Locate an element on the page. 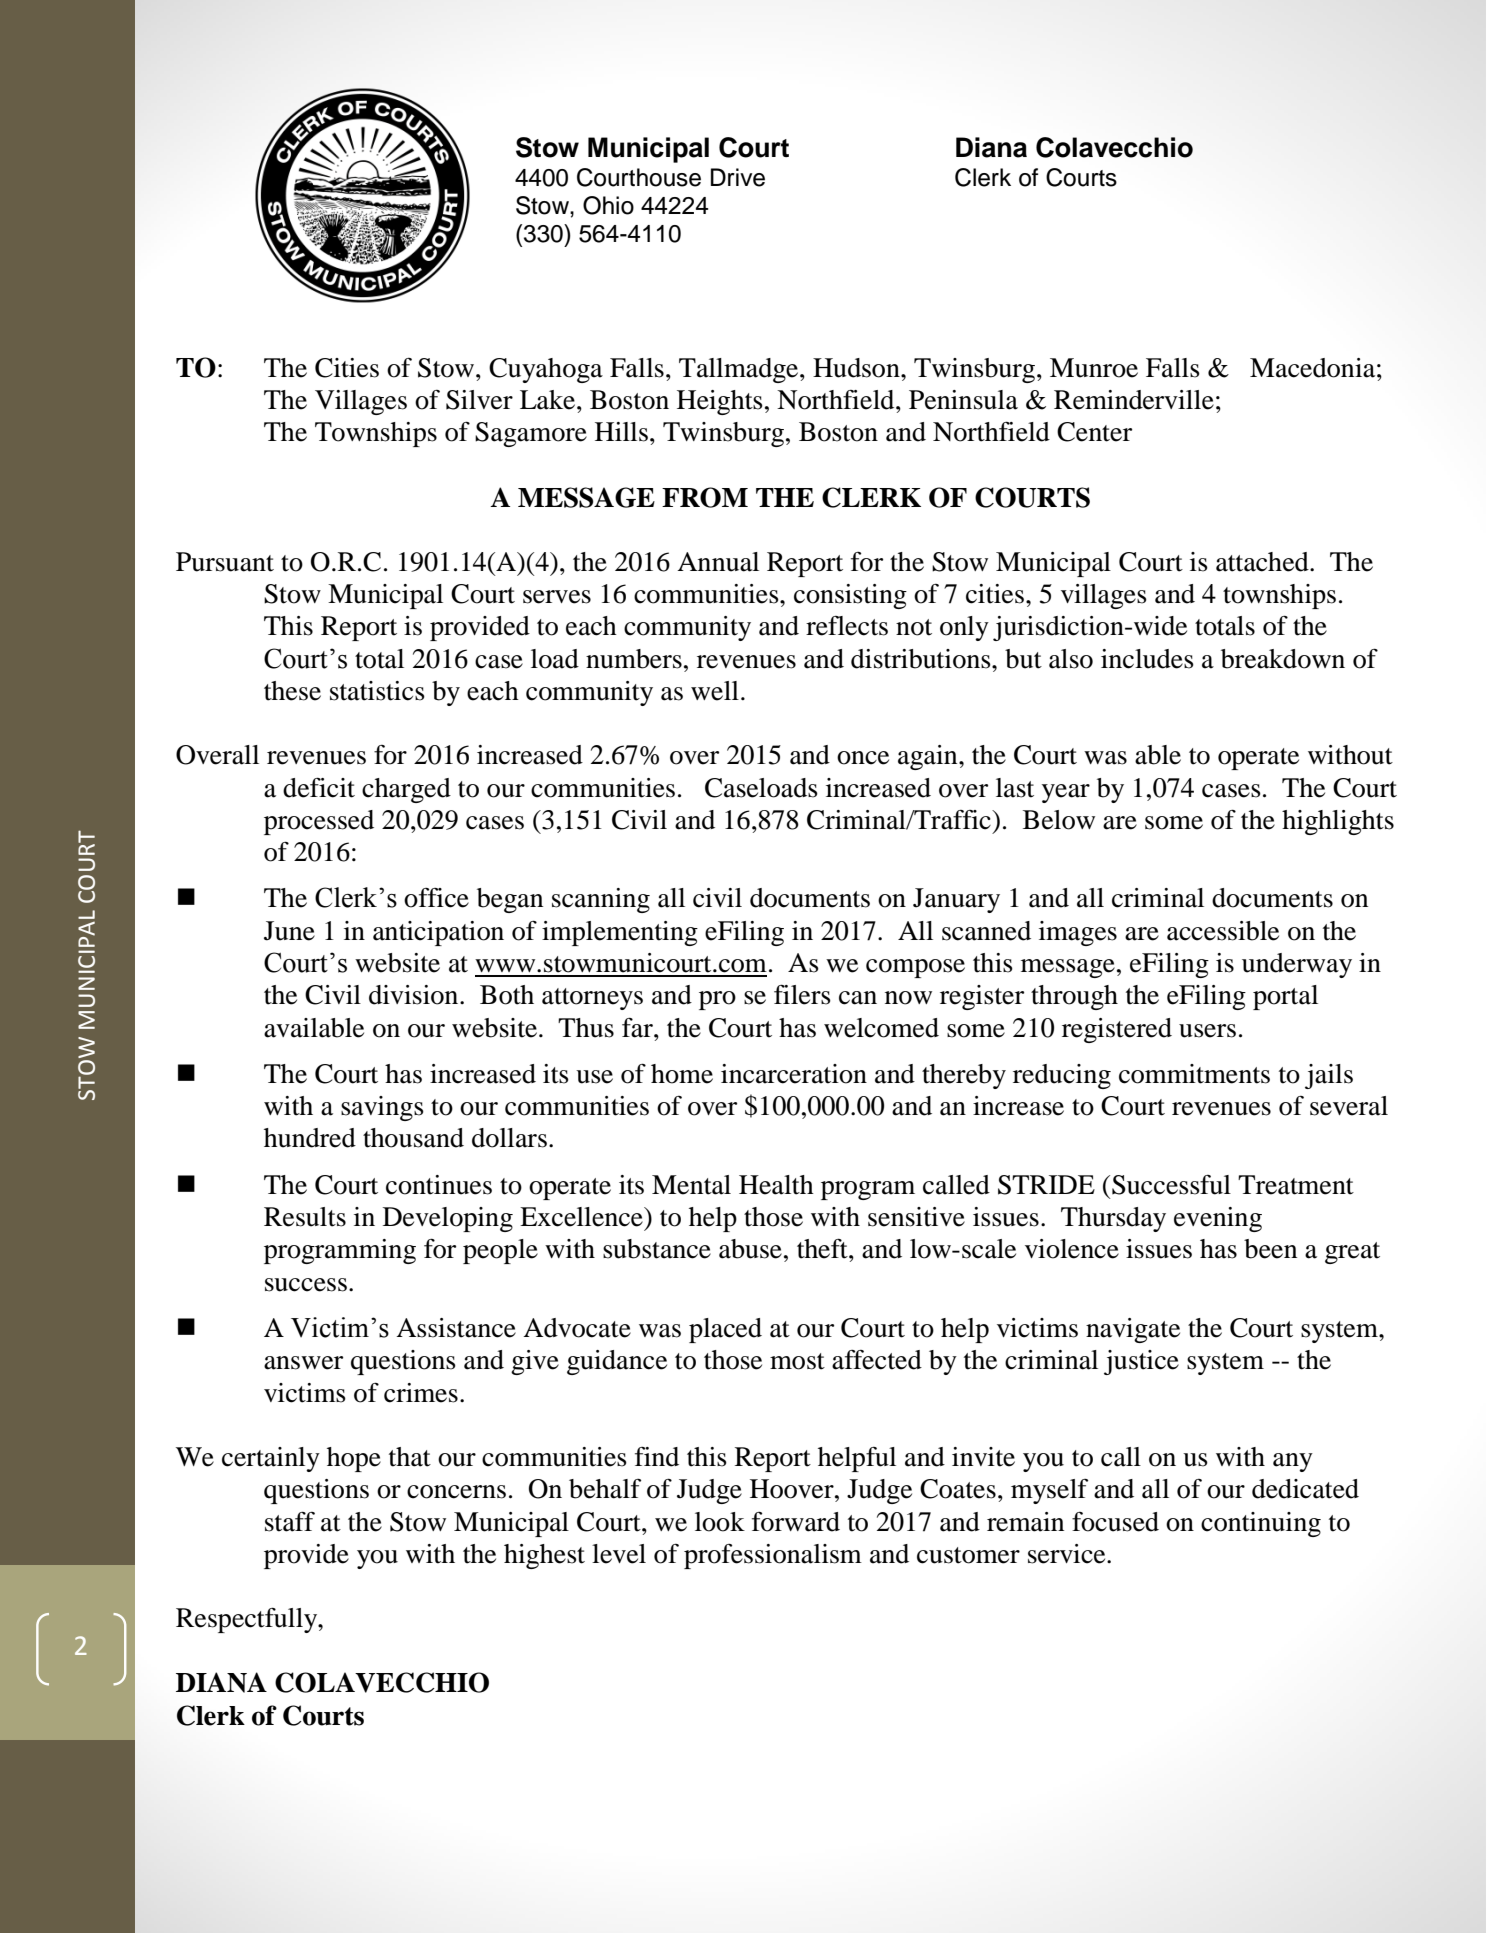 Image resolution: width=1494 pixels, height=1933 pixels. office is located at coordinates (436, 898).
